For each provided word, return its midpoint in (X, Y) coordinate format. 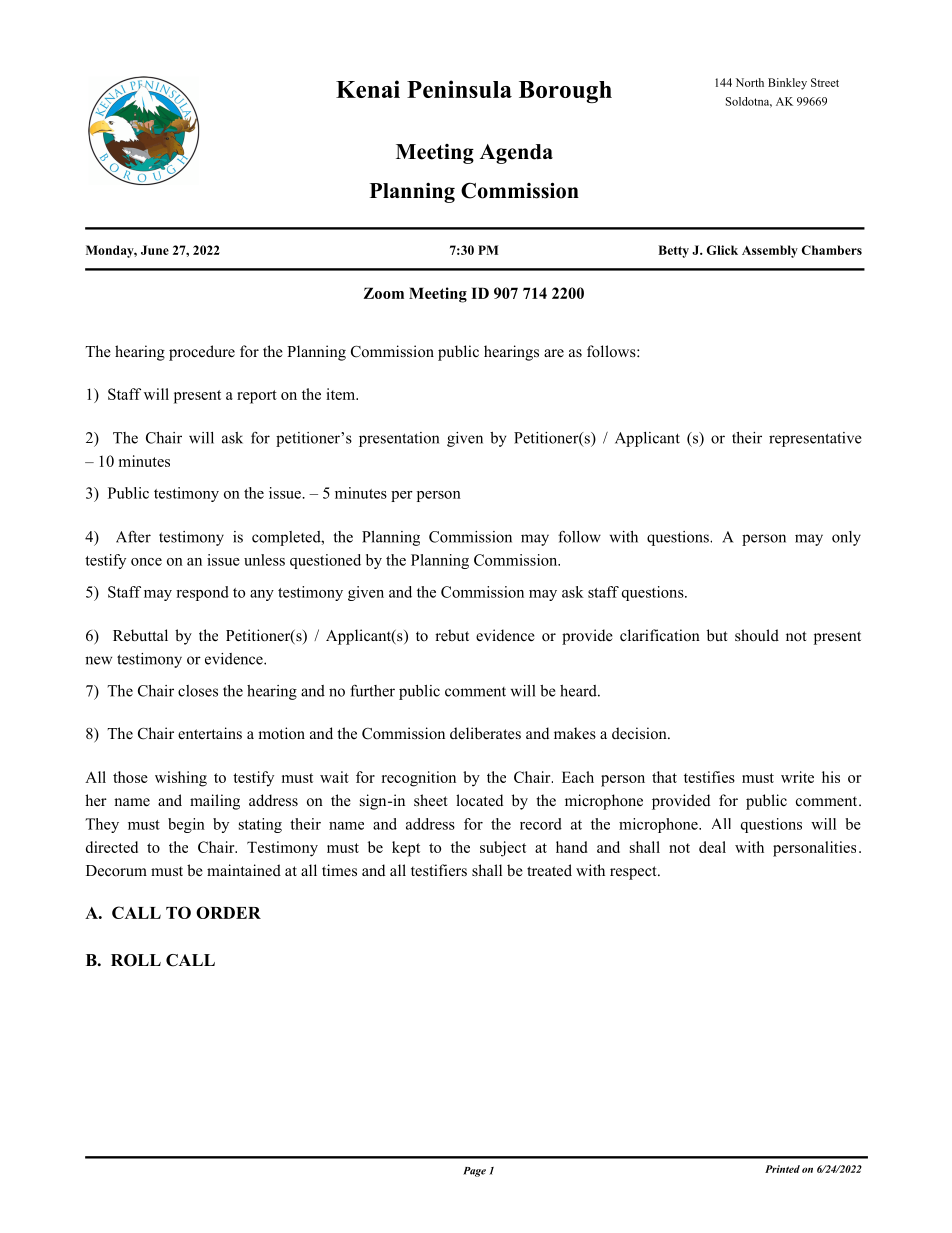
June (155, 250)
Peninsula (459, 89)
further (372, 691)
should (757, 635)
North (750, 82)
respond (202, 593)
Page (474, 1172)
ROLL (136, 960)
